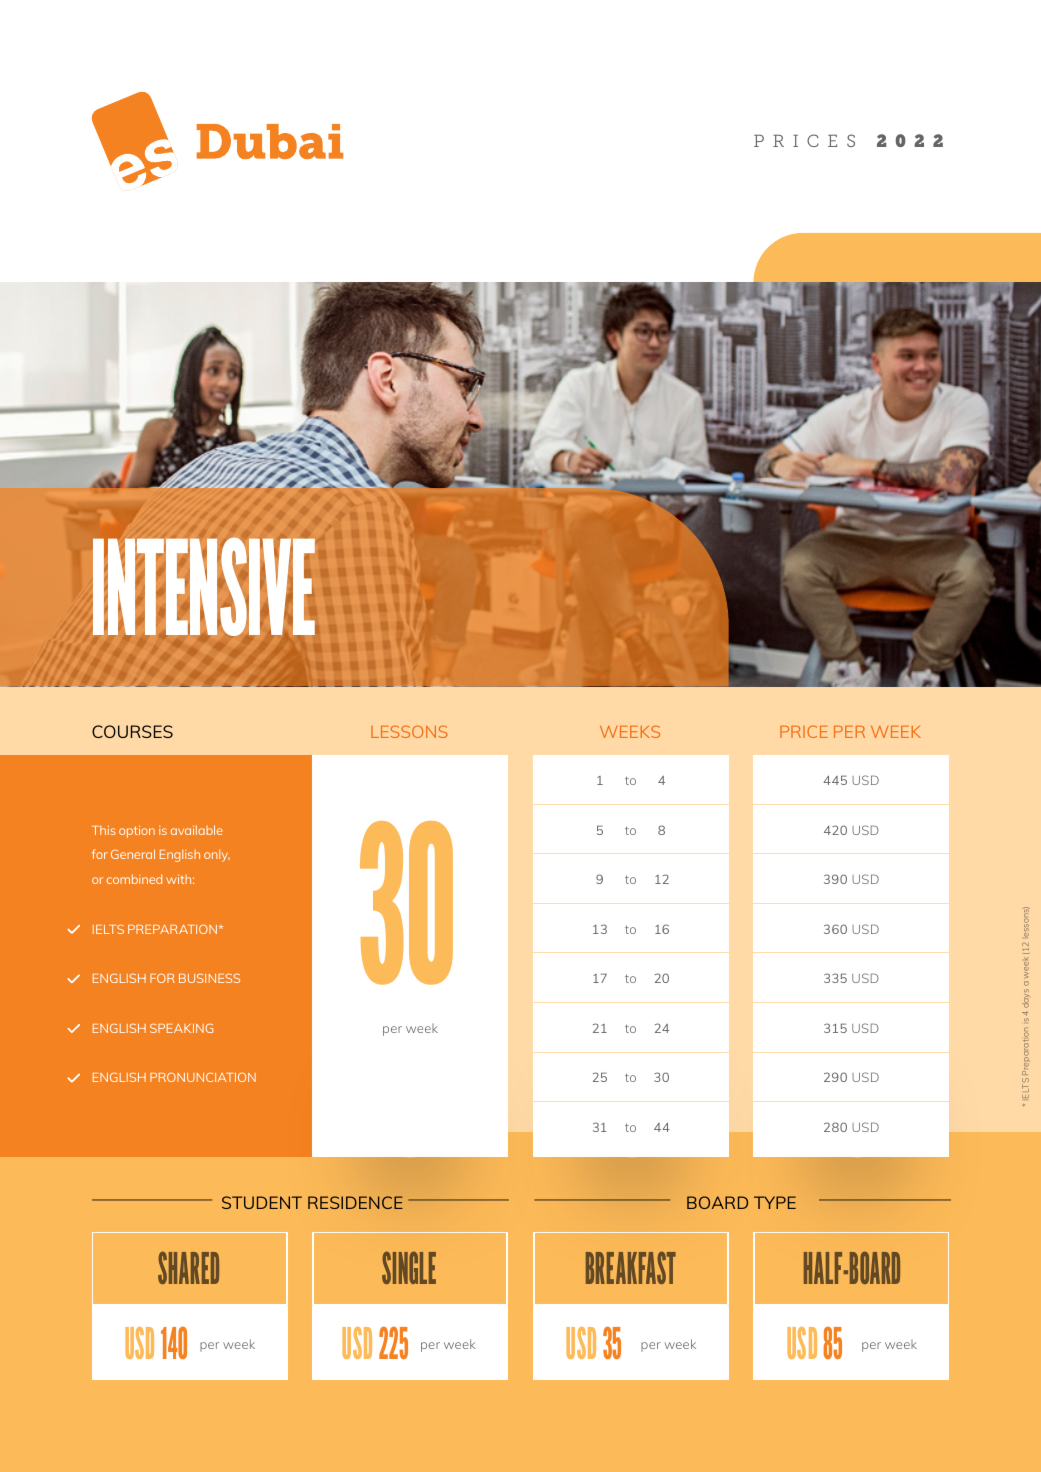 Image resolution: width=1041 pixels, height=1472 pixels. Describe the element at coordinates (181, 1028) in the document. I see `SPEAKING` at that location.
